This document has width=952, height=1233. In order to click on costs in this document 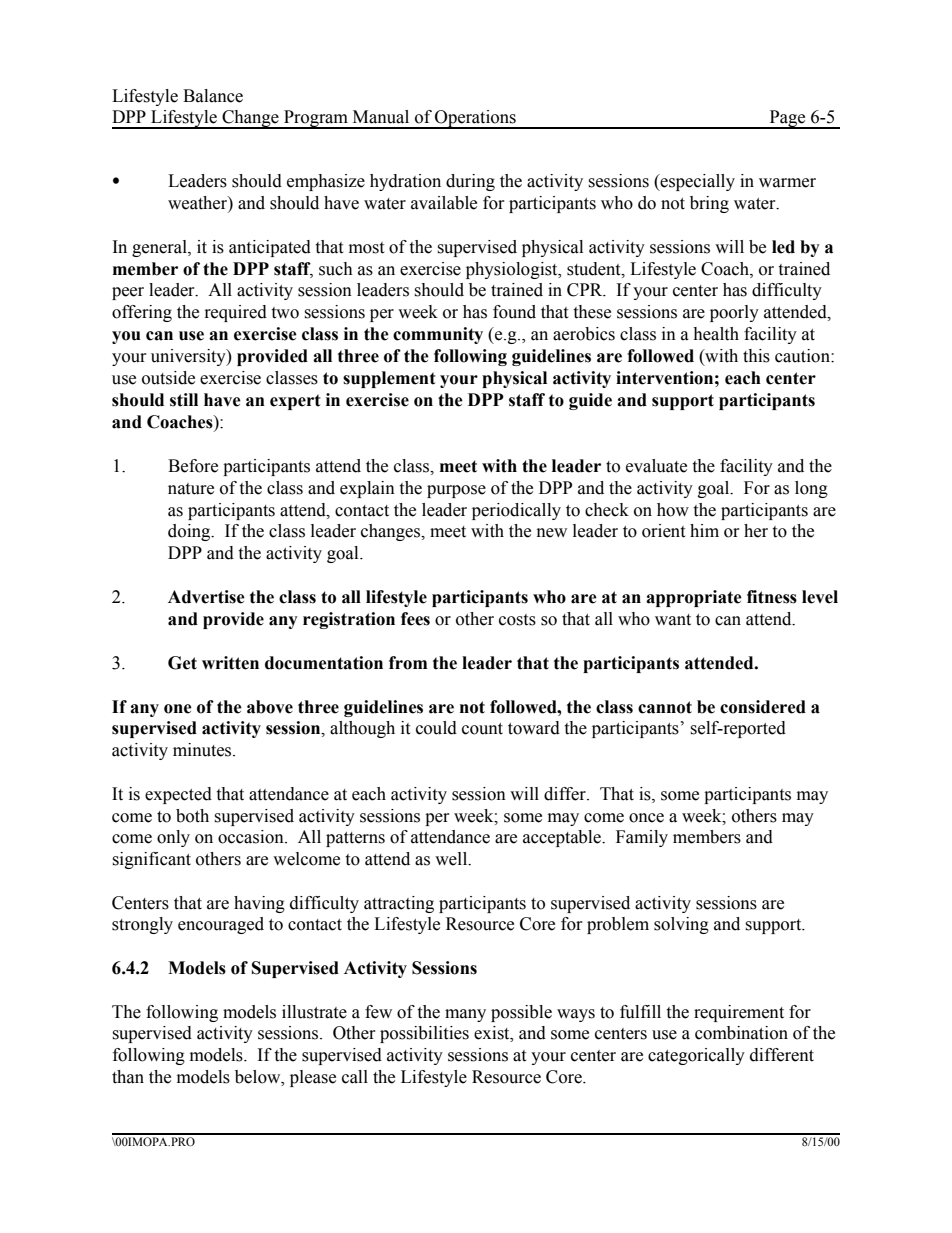, I will do `click(517, 620)`.
